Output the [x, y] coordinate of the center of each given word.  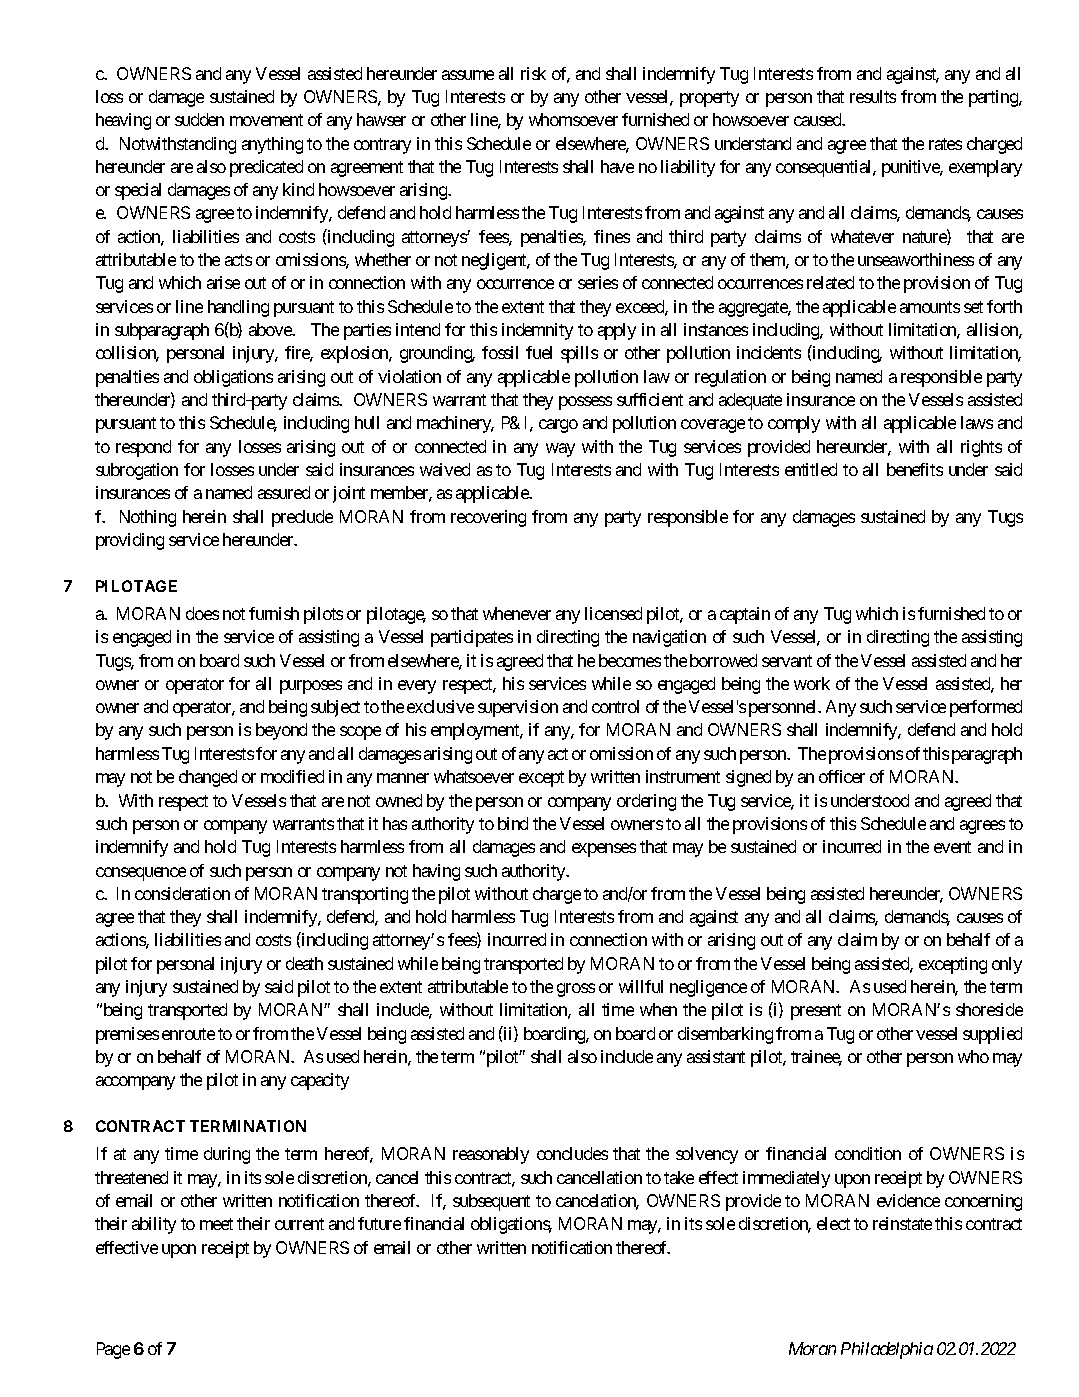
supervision [518, 708]
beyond [281, 731]
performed [986, 708]
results [873, 96]
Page [113, 1350]
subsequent [491, 1202]
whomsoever [573, 119]
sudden [199, 119]
